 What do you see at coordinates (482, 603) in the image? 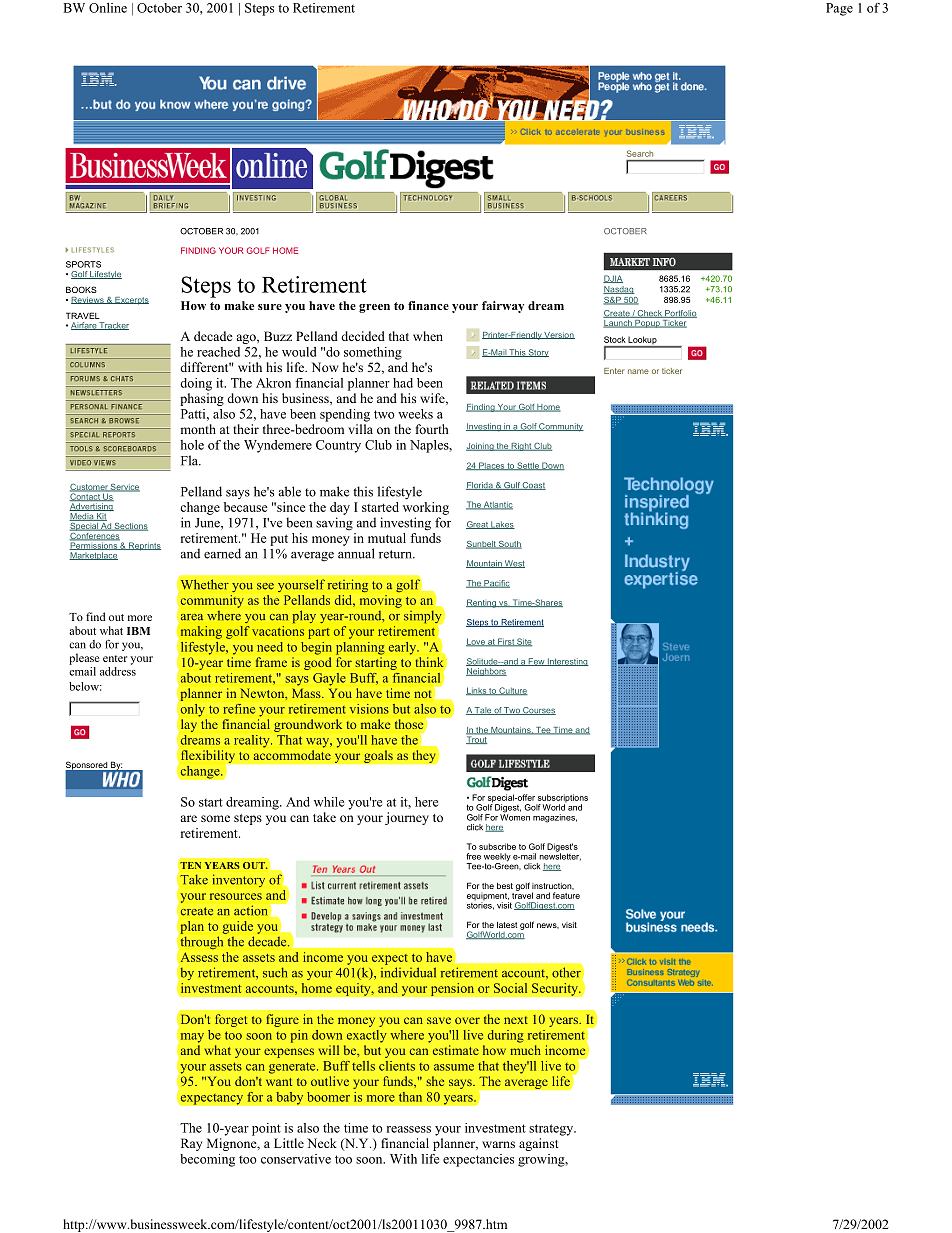
I see `Renting` at bounding box center [482, 603].
